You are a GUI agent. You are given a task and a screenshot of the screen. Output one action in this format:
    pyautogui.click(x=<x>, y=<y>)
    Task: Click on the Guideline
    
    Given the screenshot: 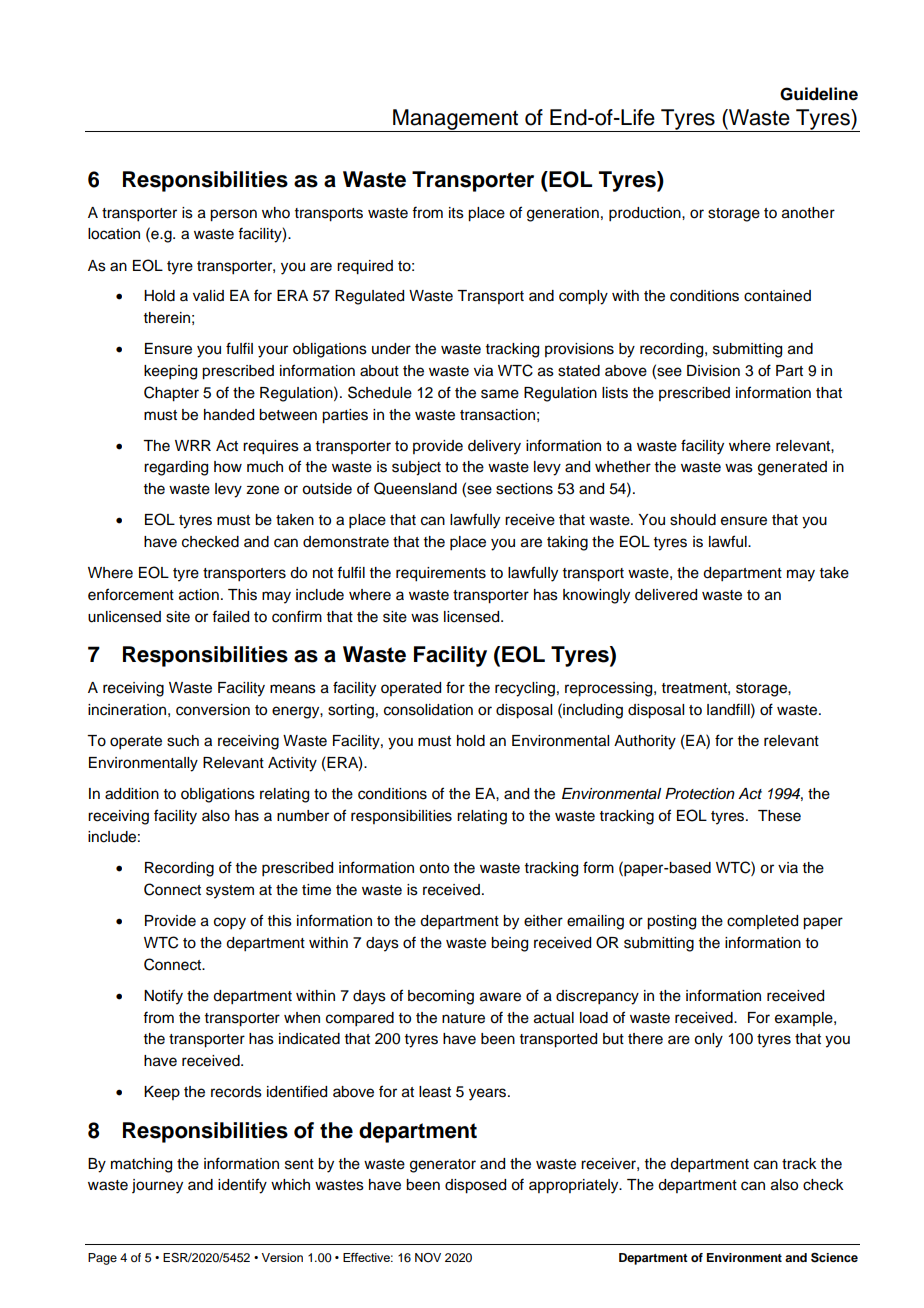 What is the action you would take?
    pyautogui.click(x=819, y=94)
